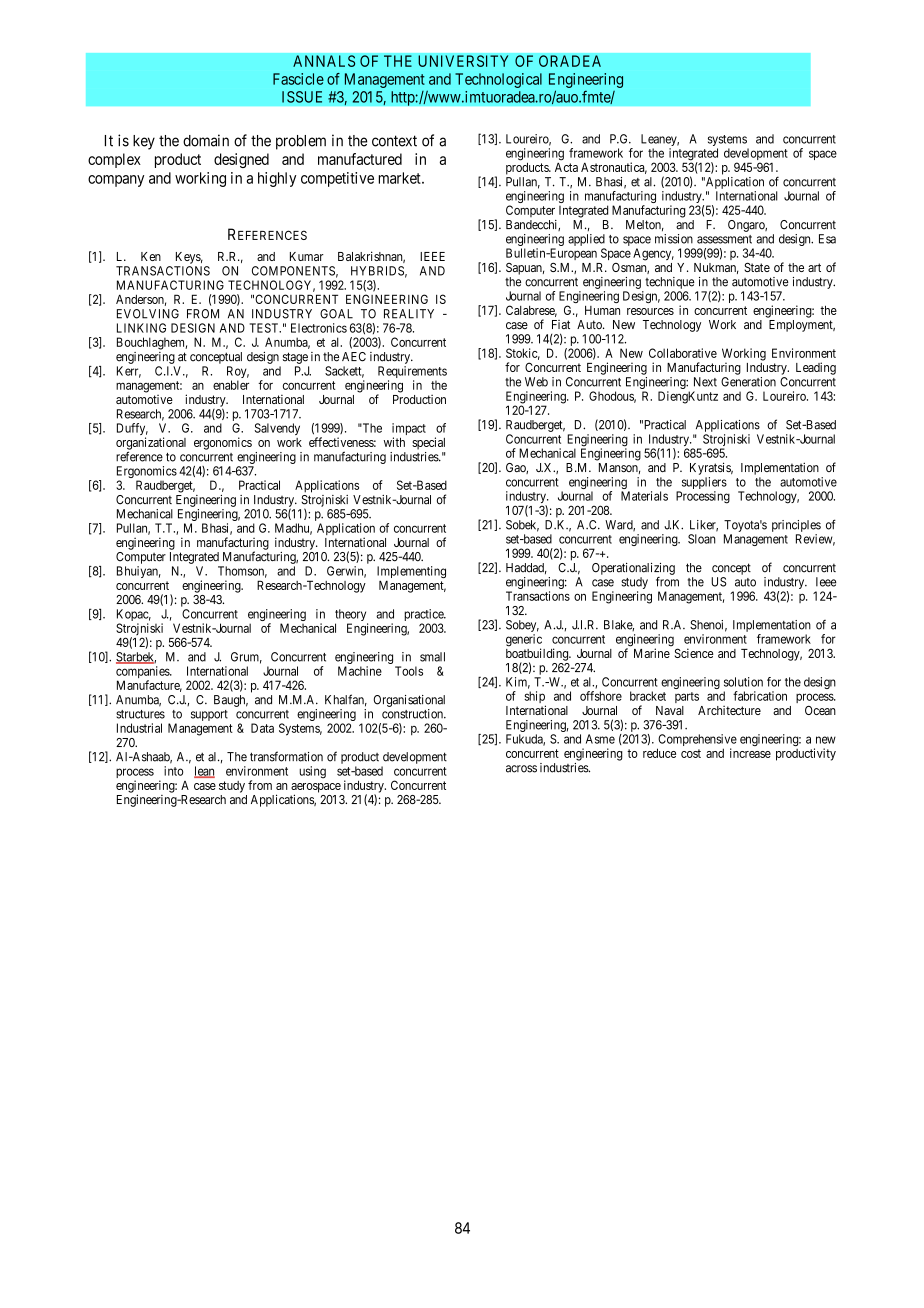 This screenshot has height=1308, width=924. What do you see at coordinates (498, 80) in the screenshot?
I see `Technological` at bounding box center [498, 80].
